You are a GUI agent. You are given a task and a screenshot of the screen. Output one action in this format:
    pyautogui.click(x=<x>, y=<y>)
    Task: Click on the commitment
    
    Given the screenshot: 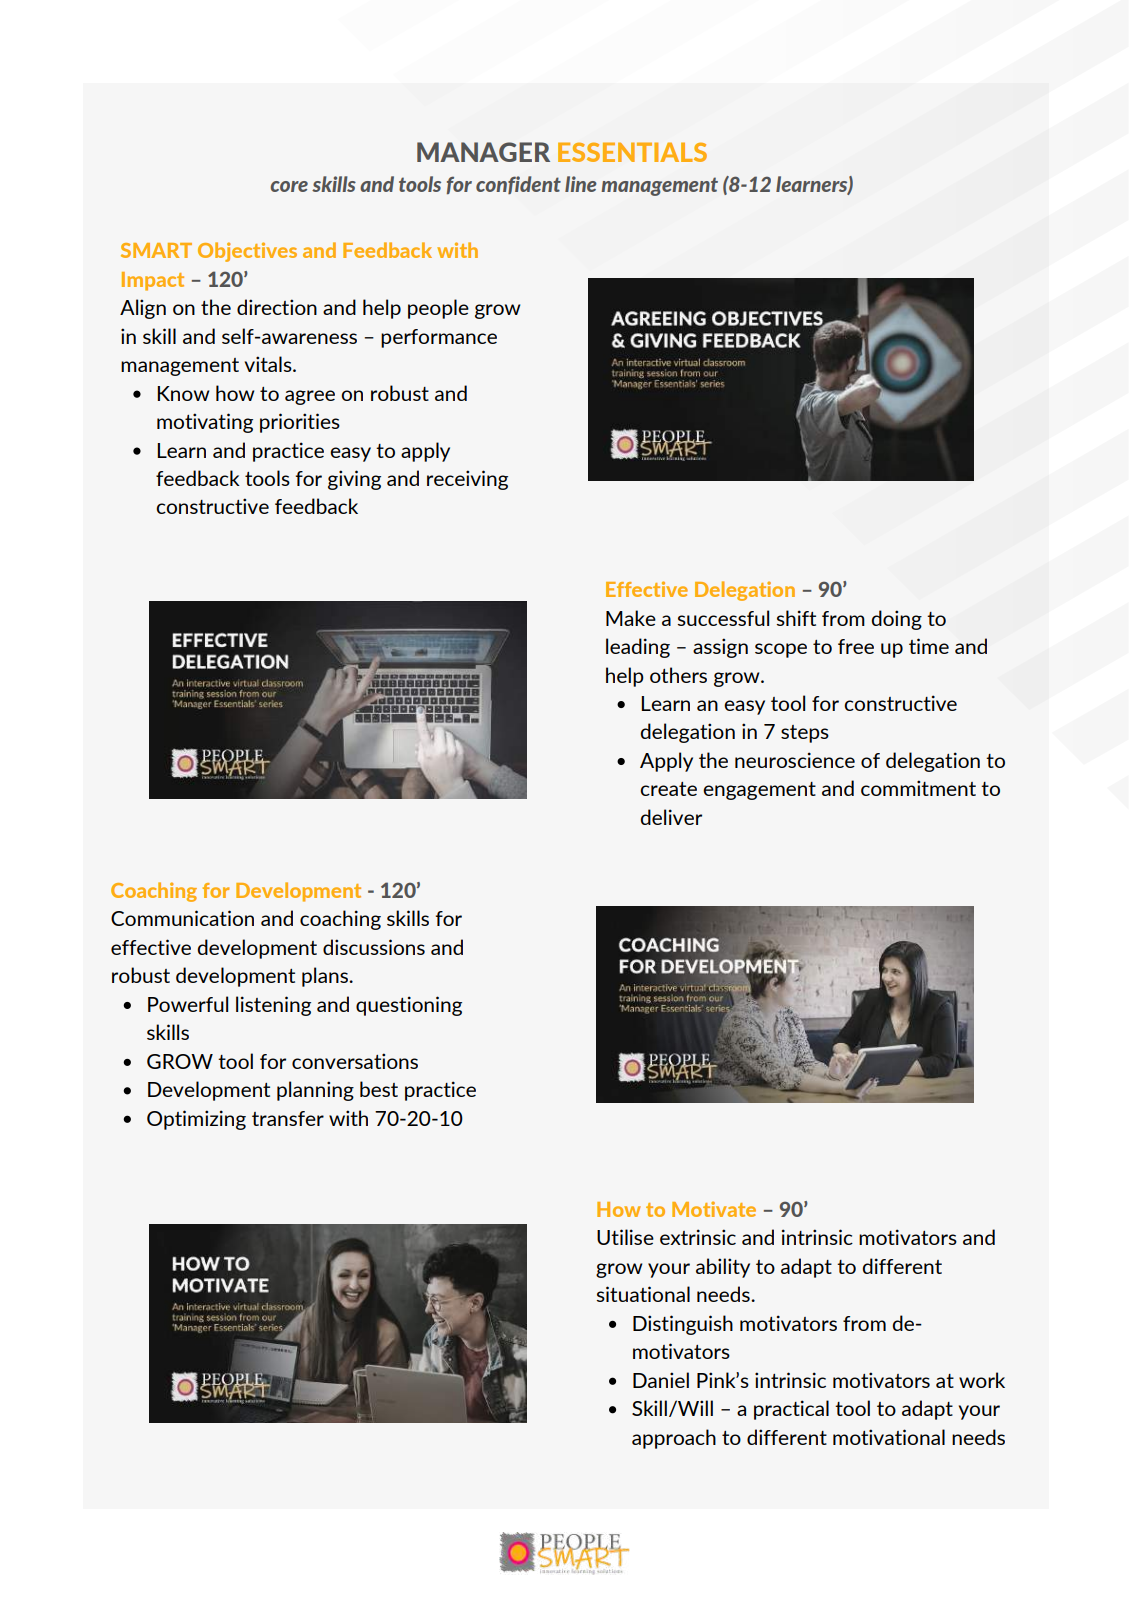 What is the action you would take?
    pyautogui.click(x=918, y=788)
